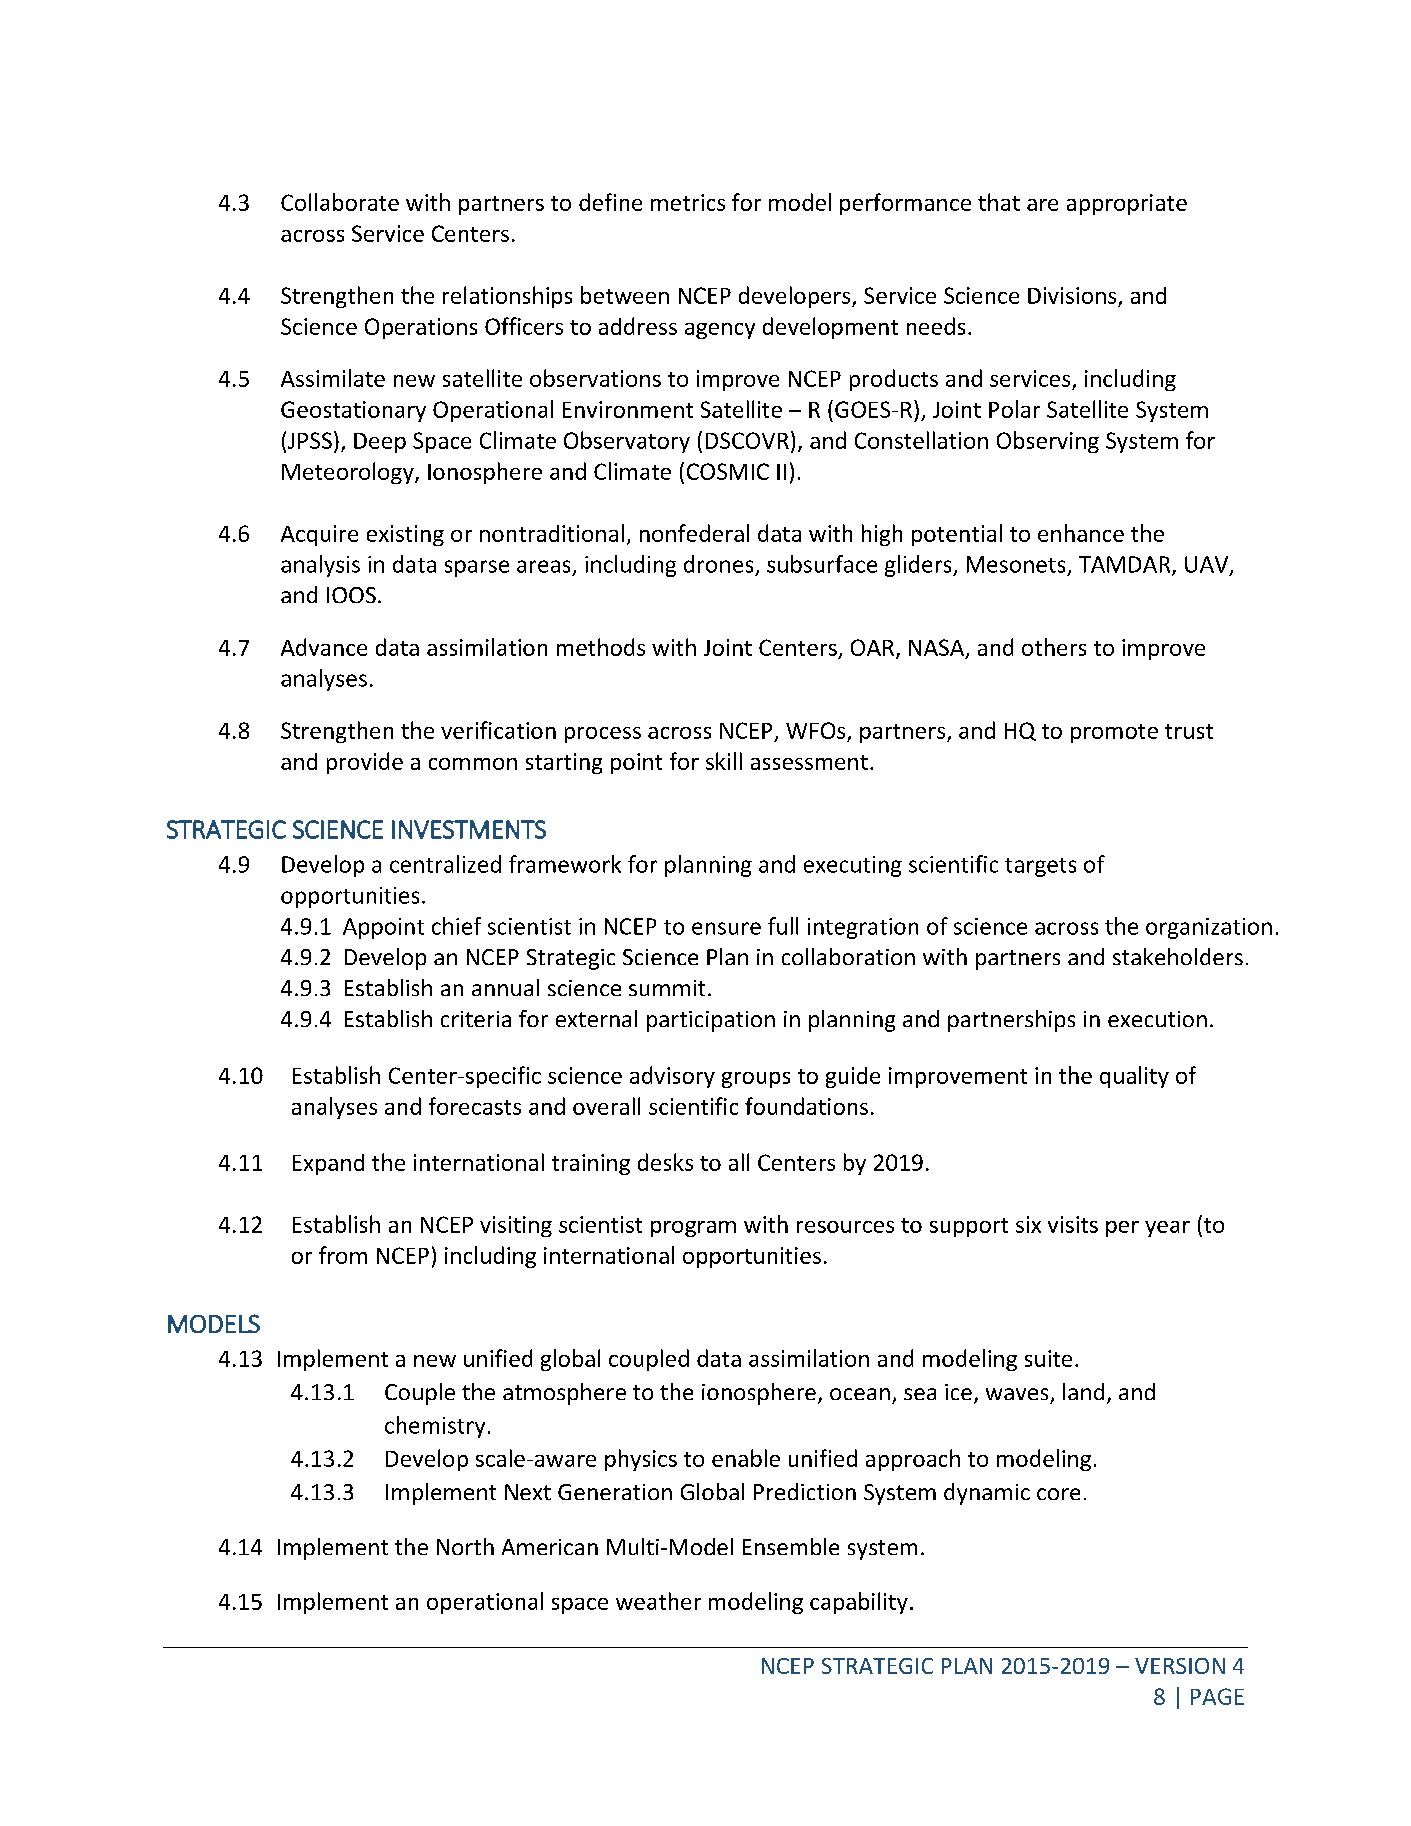 This page has height=1826, width=1411. I want to click on suite, so click(1048, 1358).
